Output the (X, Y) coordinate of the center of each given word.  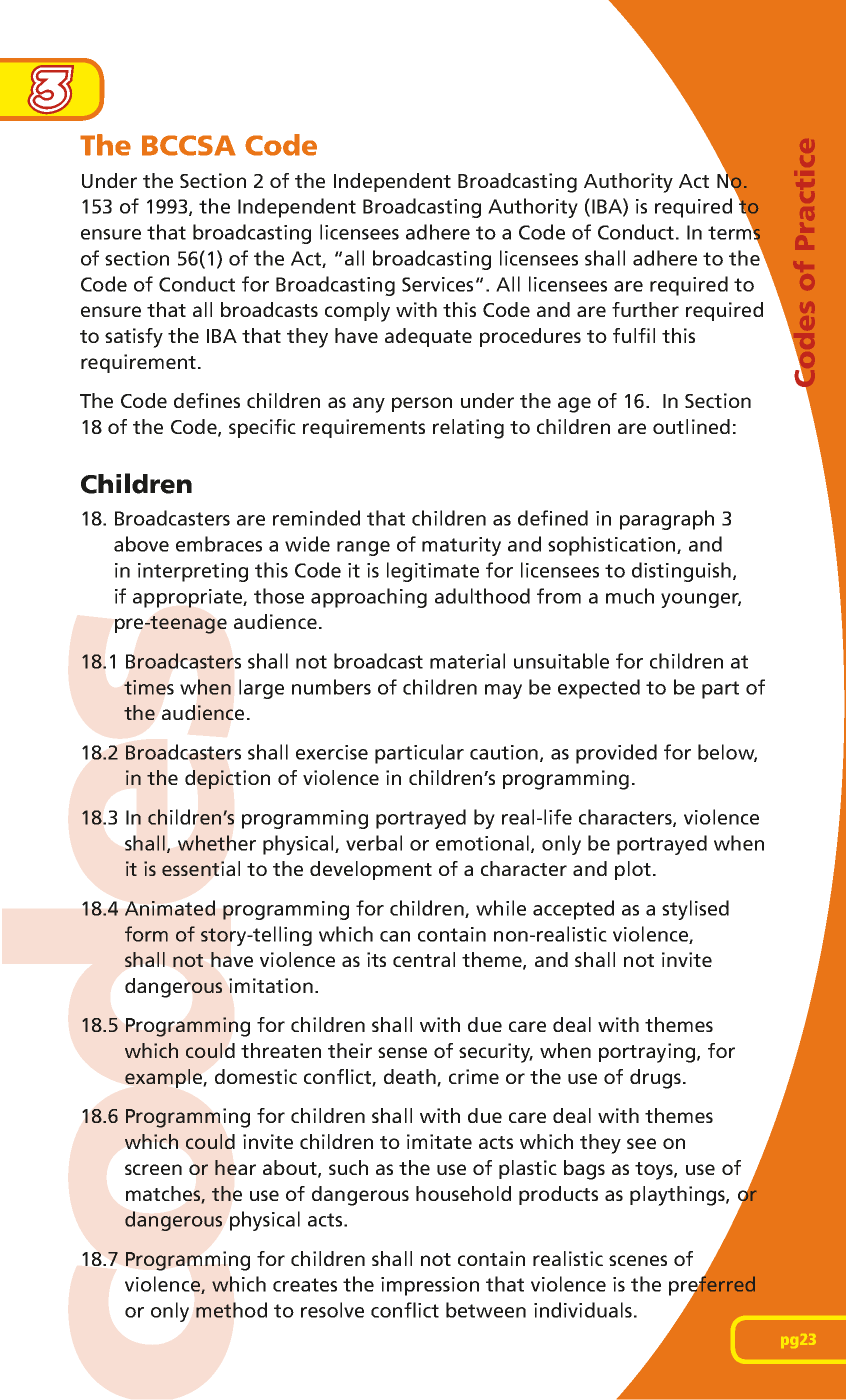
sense (402, 1052)
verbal (374, 843)
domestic (256, 1076)
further (645, 309)
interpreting (193, 572)
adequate (428, 337)
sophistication (613, 546)
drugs (655, 1079)
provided (616, 754)
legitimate (433, 572)
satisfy (134, 338)
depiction (227, 779)
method (231, 1310)
